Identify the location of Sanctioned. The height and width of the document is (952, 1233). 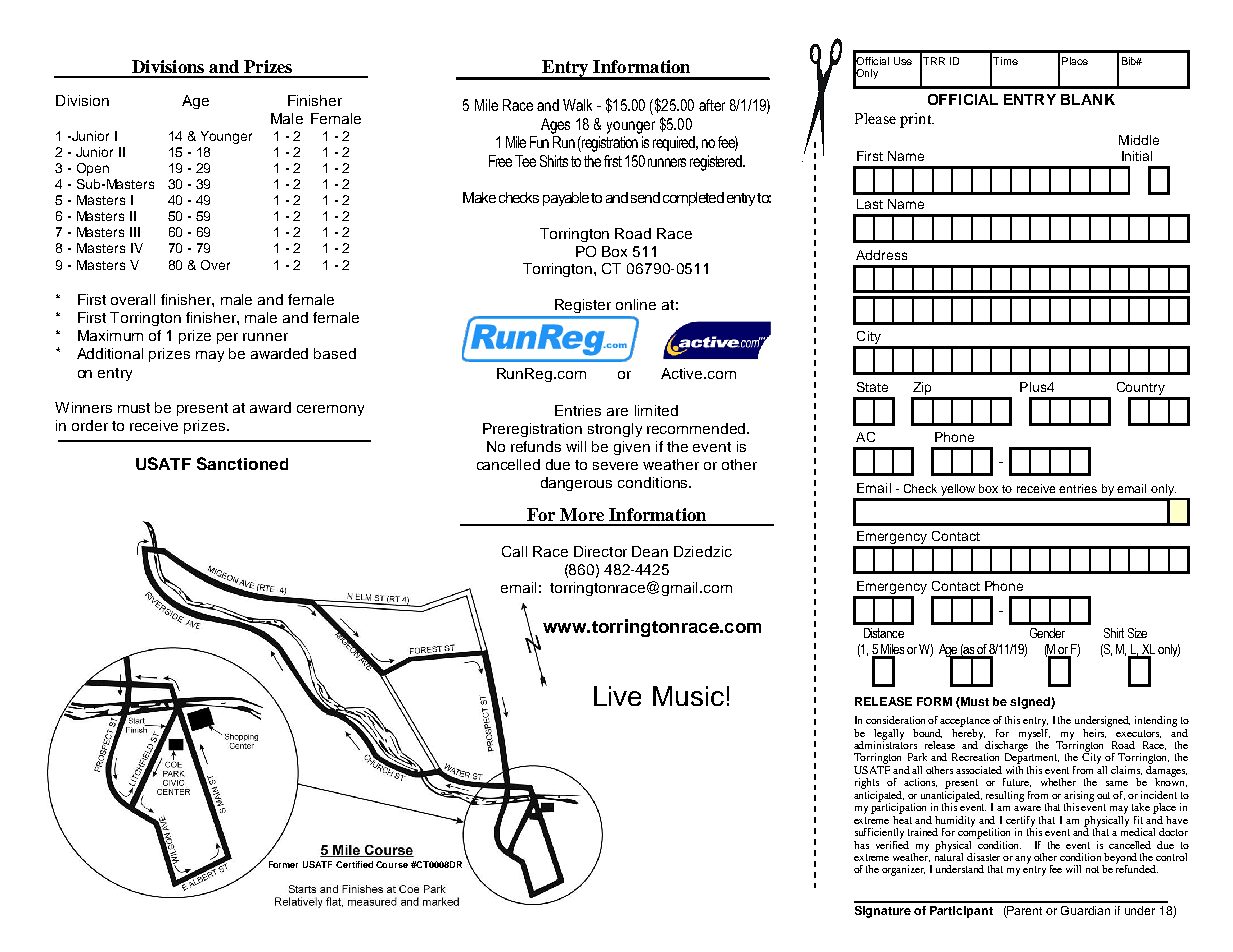
(242, 463).
